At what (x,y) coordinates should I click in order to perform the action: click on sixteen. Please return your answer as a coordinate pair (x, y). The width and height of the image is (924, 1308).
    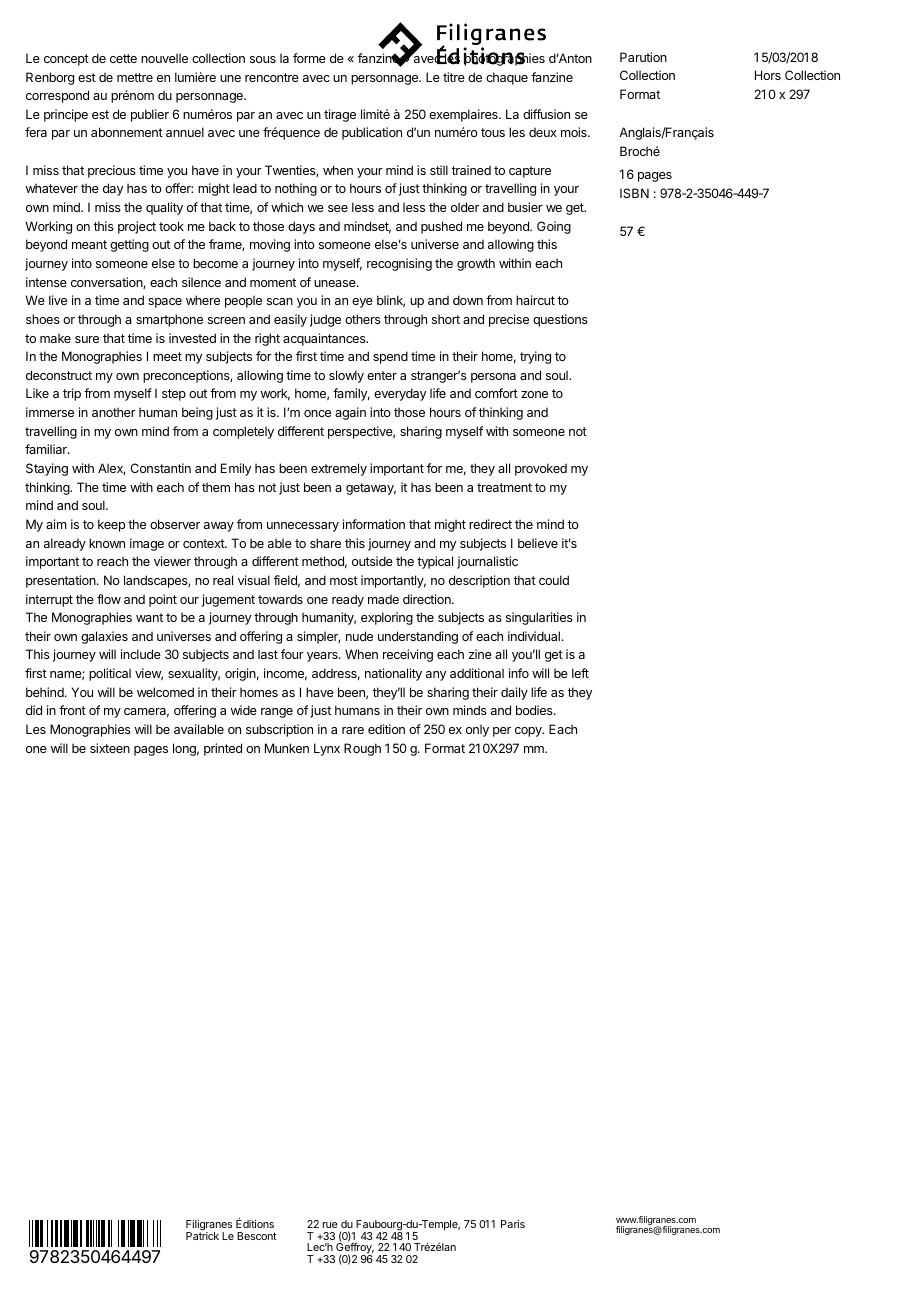
    Looking at the image, I should click on (110, 748).
